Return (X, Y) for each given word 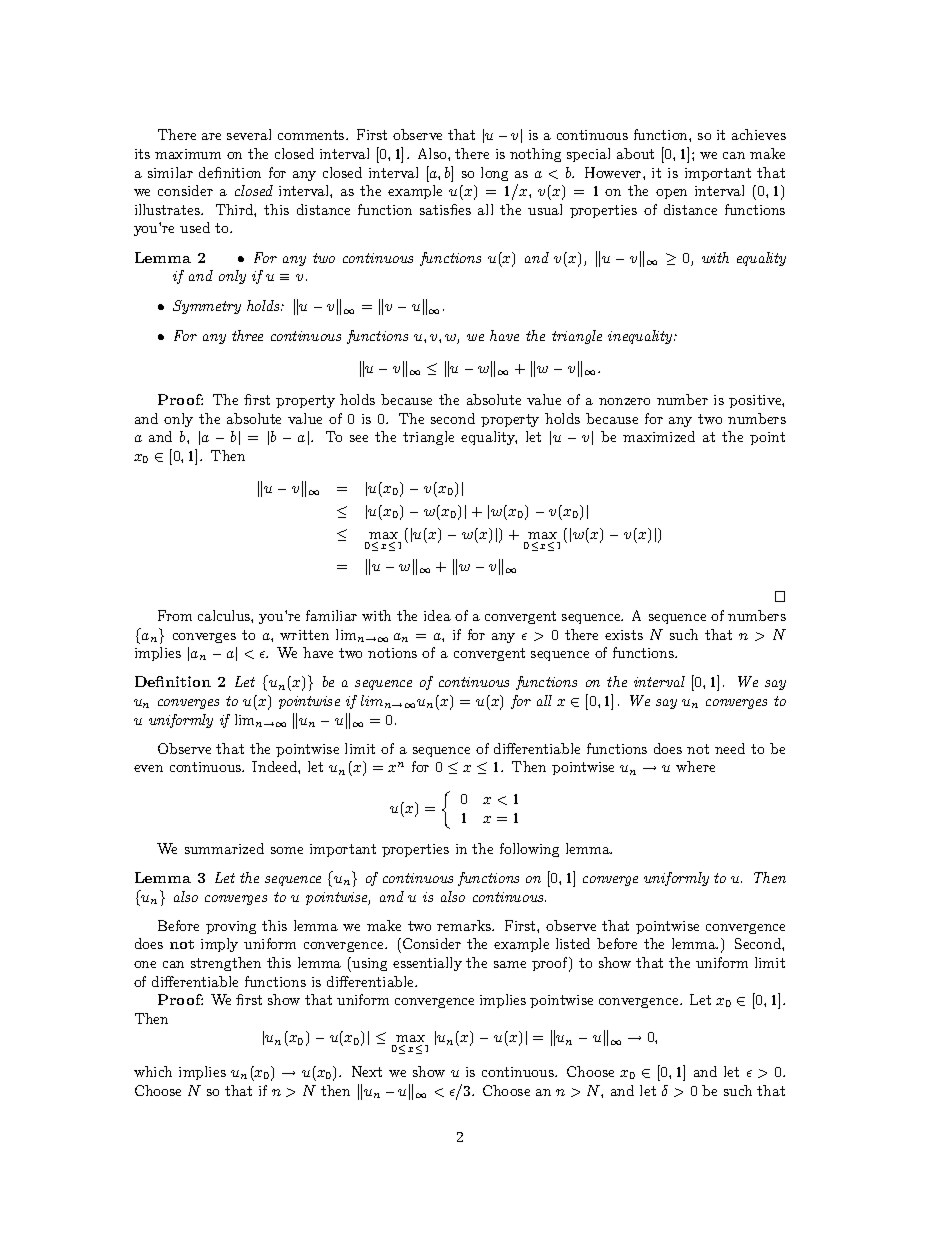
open (671, 194)
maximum (188, 154)
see (359, 438)
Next (367, 1071)
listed (573, 943)
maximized (659, 436)
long (494, 174)
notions (392, 653)
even (148, 768)
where (695, 766)
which (153, 1071)
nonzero (624, 401)
